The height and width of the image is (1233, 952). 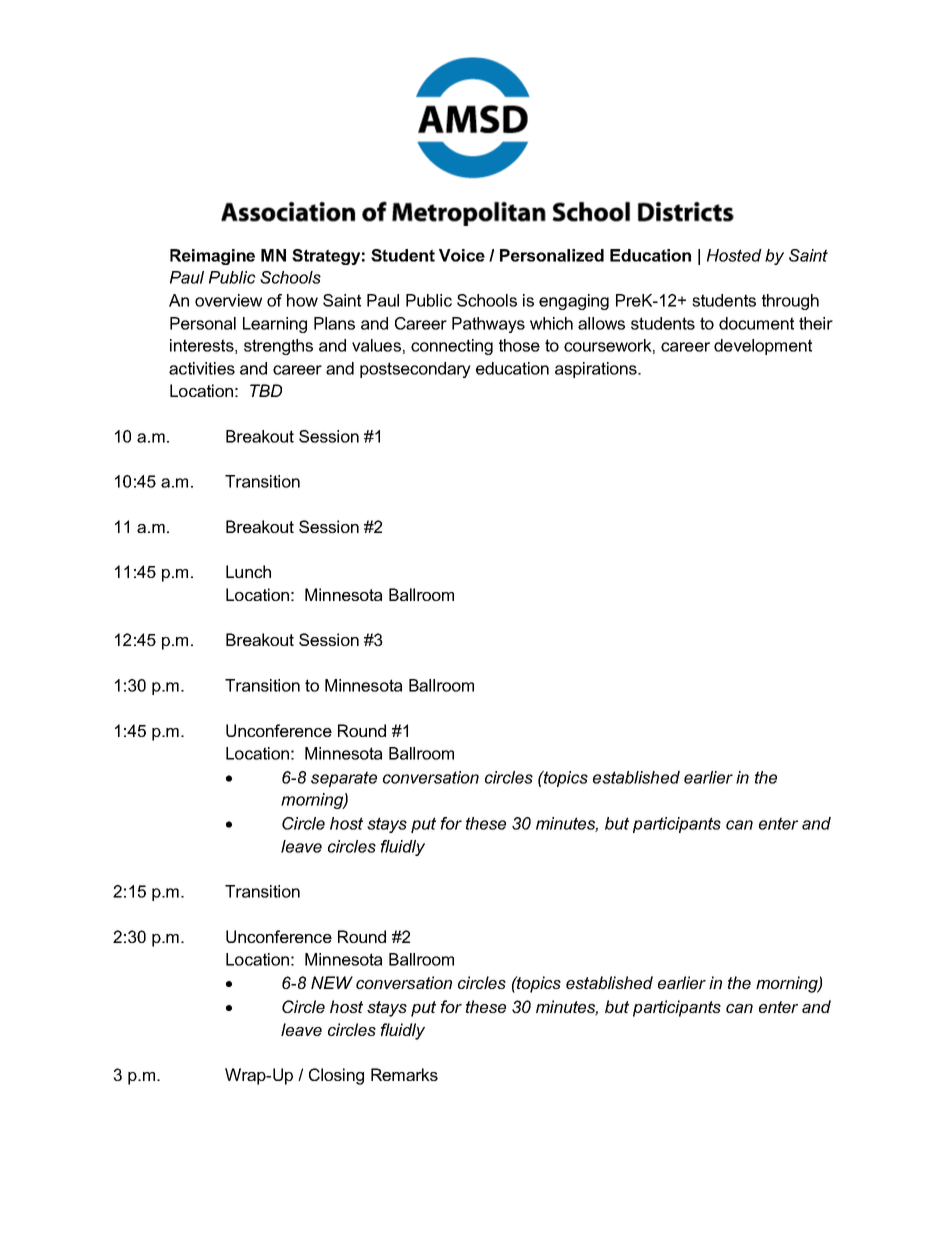 What do you see at coordinates (332, 982) in the image?
I see `NEW` at bounding box center [332, 982].
